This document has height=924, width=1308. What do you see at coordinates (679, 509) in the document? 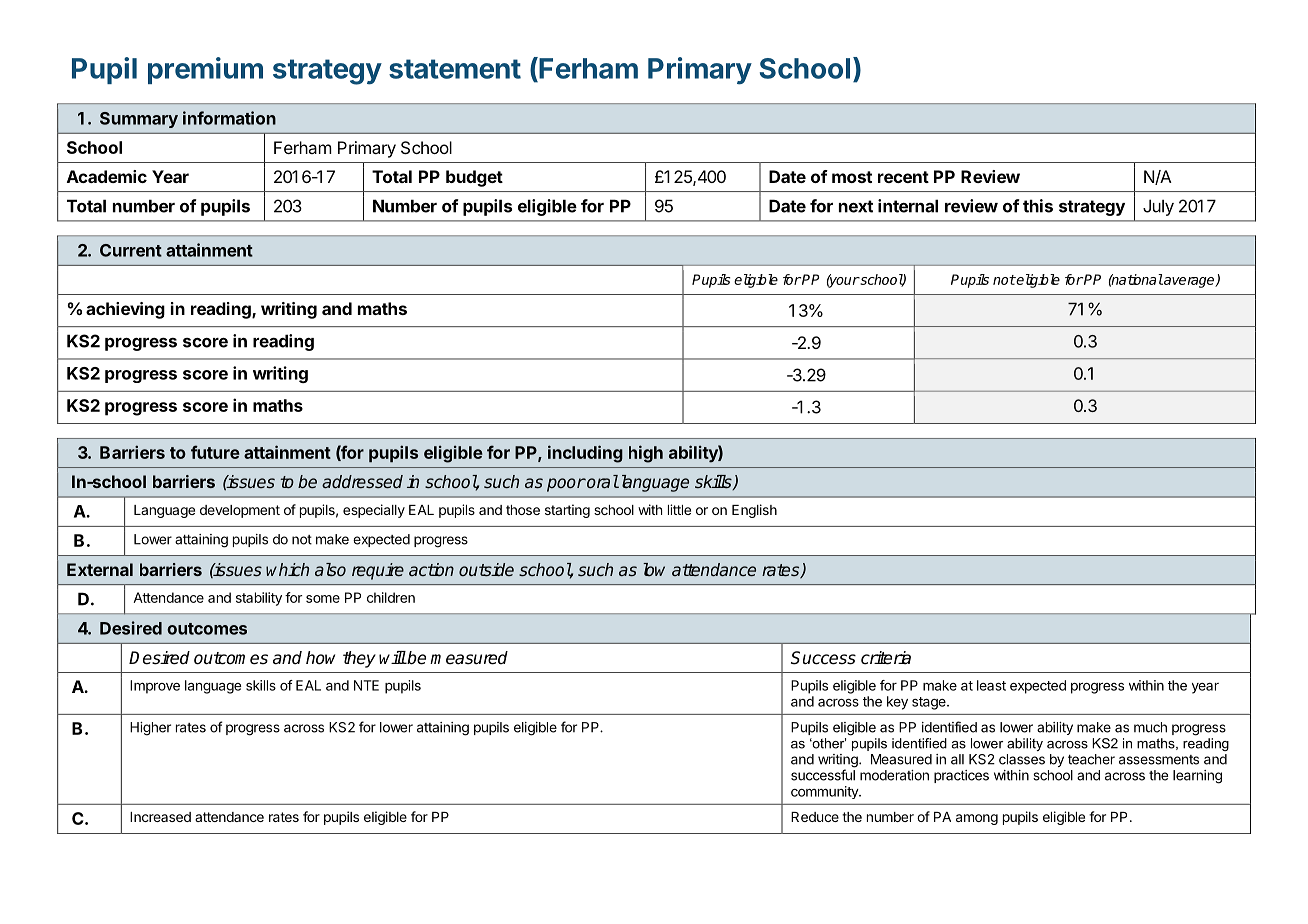
I see `little` at bounding box center [679, 509].
